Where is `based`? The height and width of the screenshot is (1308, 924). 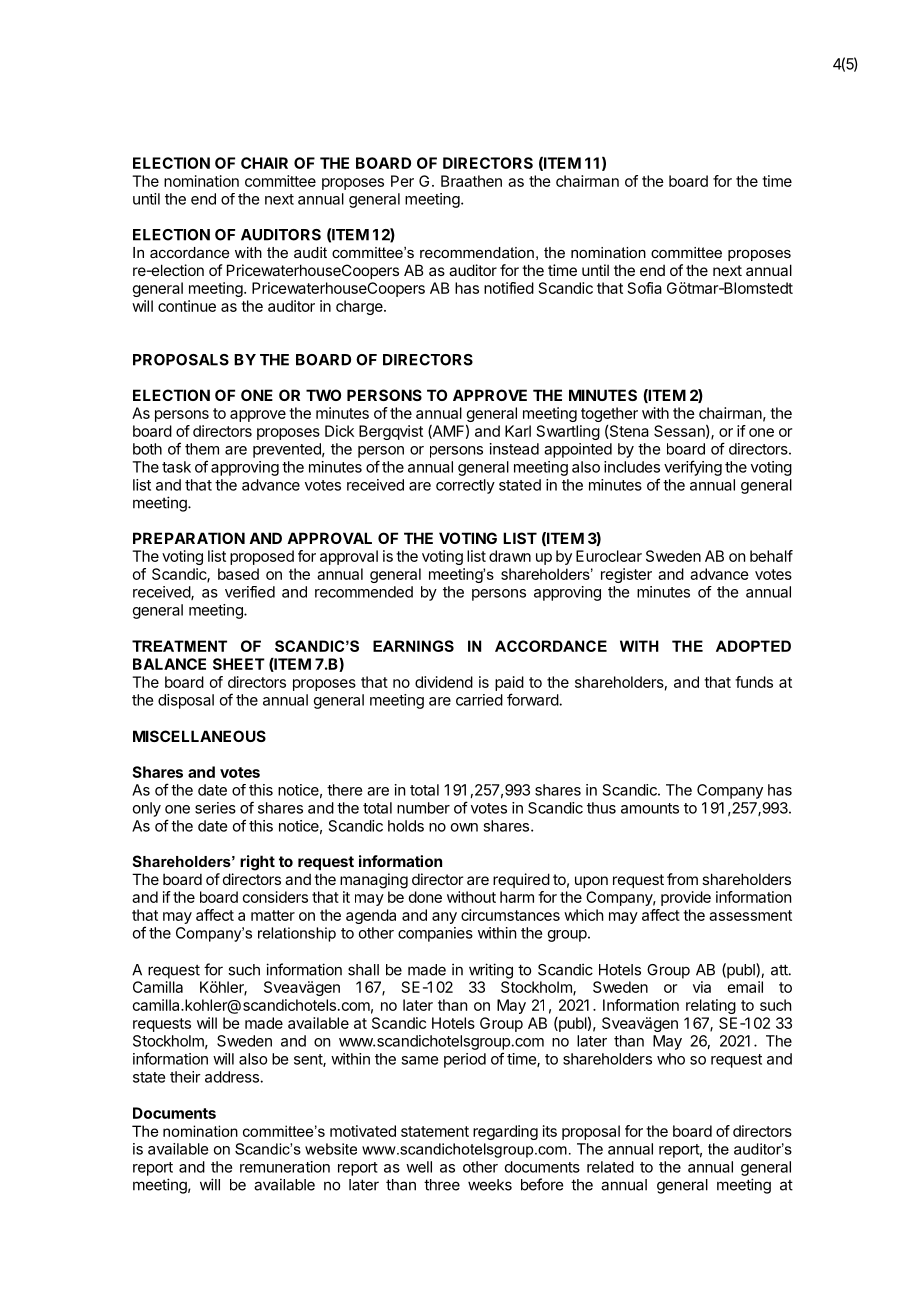 based is located at coordinates (238, 574).
